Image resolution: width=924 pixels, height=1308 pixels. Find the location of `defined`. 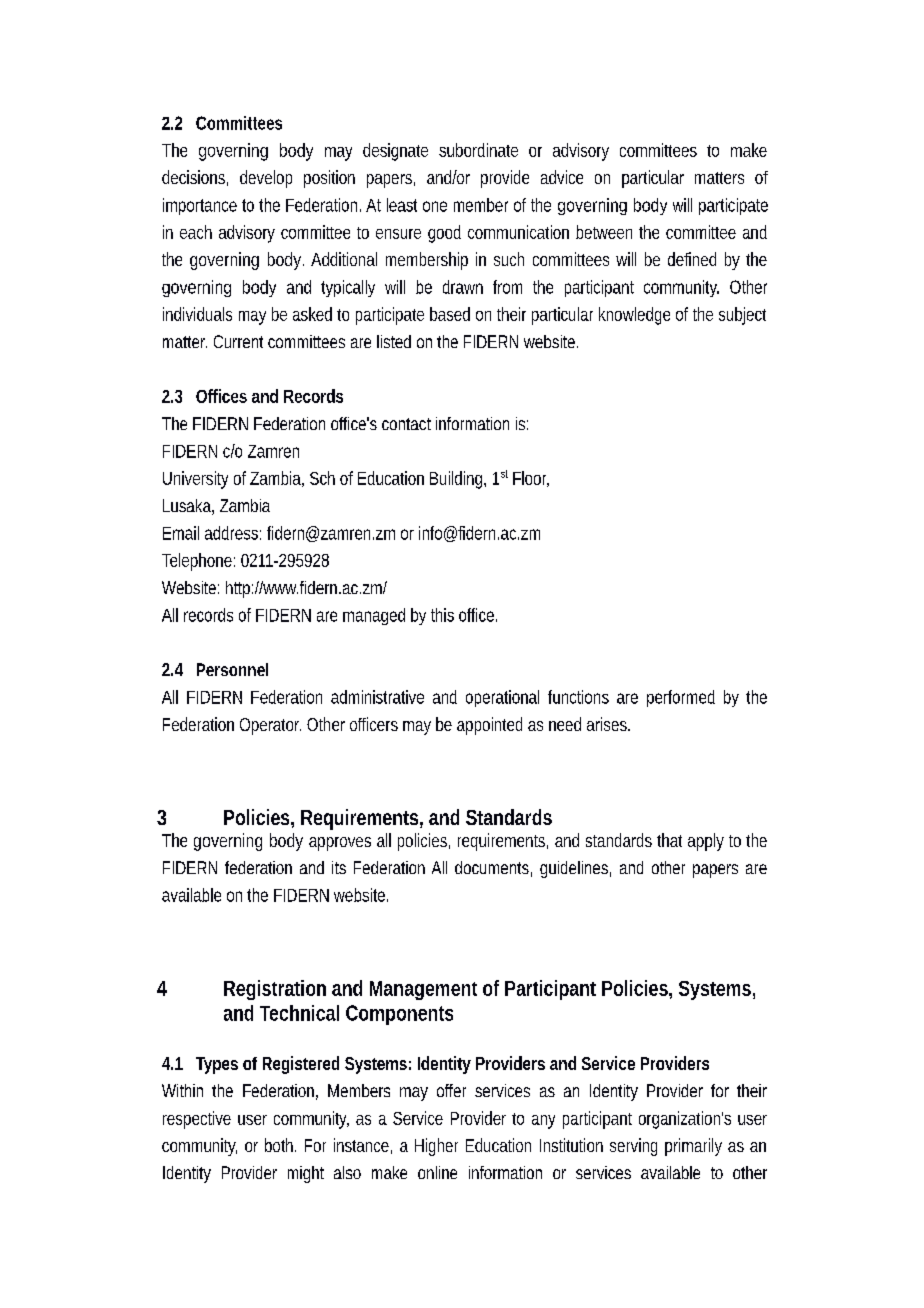

defined is located at coordinates (692, 259).
